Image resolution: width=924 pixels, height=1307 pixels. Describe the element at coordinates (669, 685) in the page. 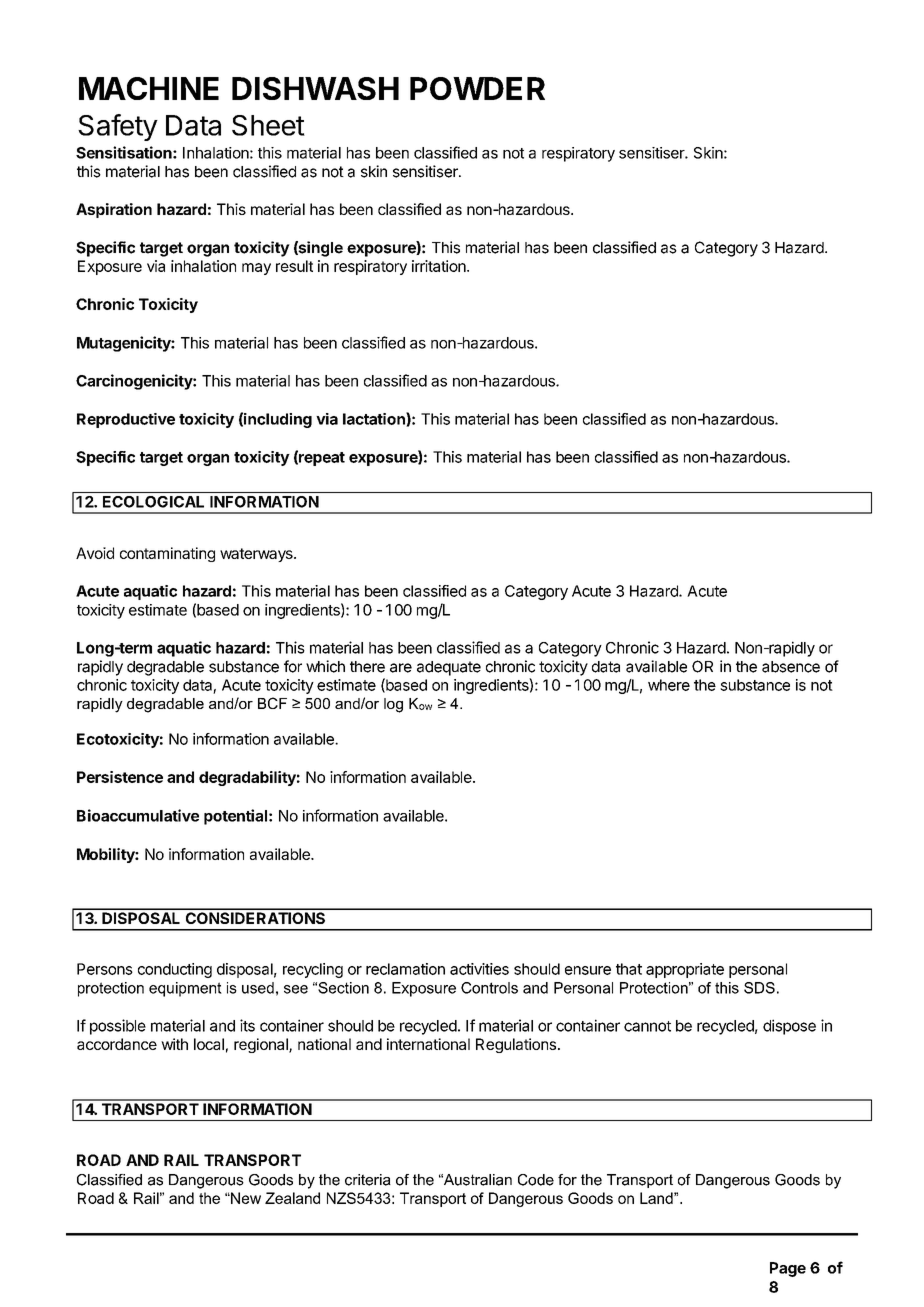

I see `where` at that location.
